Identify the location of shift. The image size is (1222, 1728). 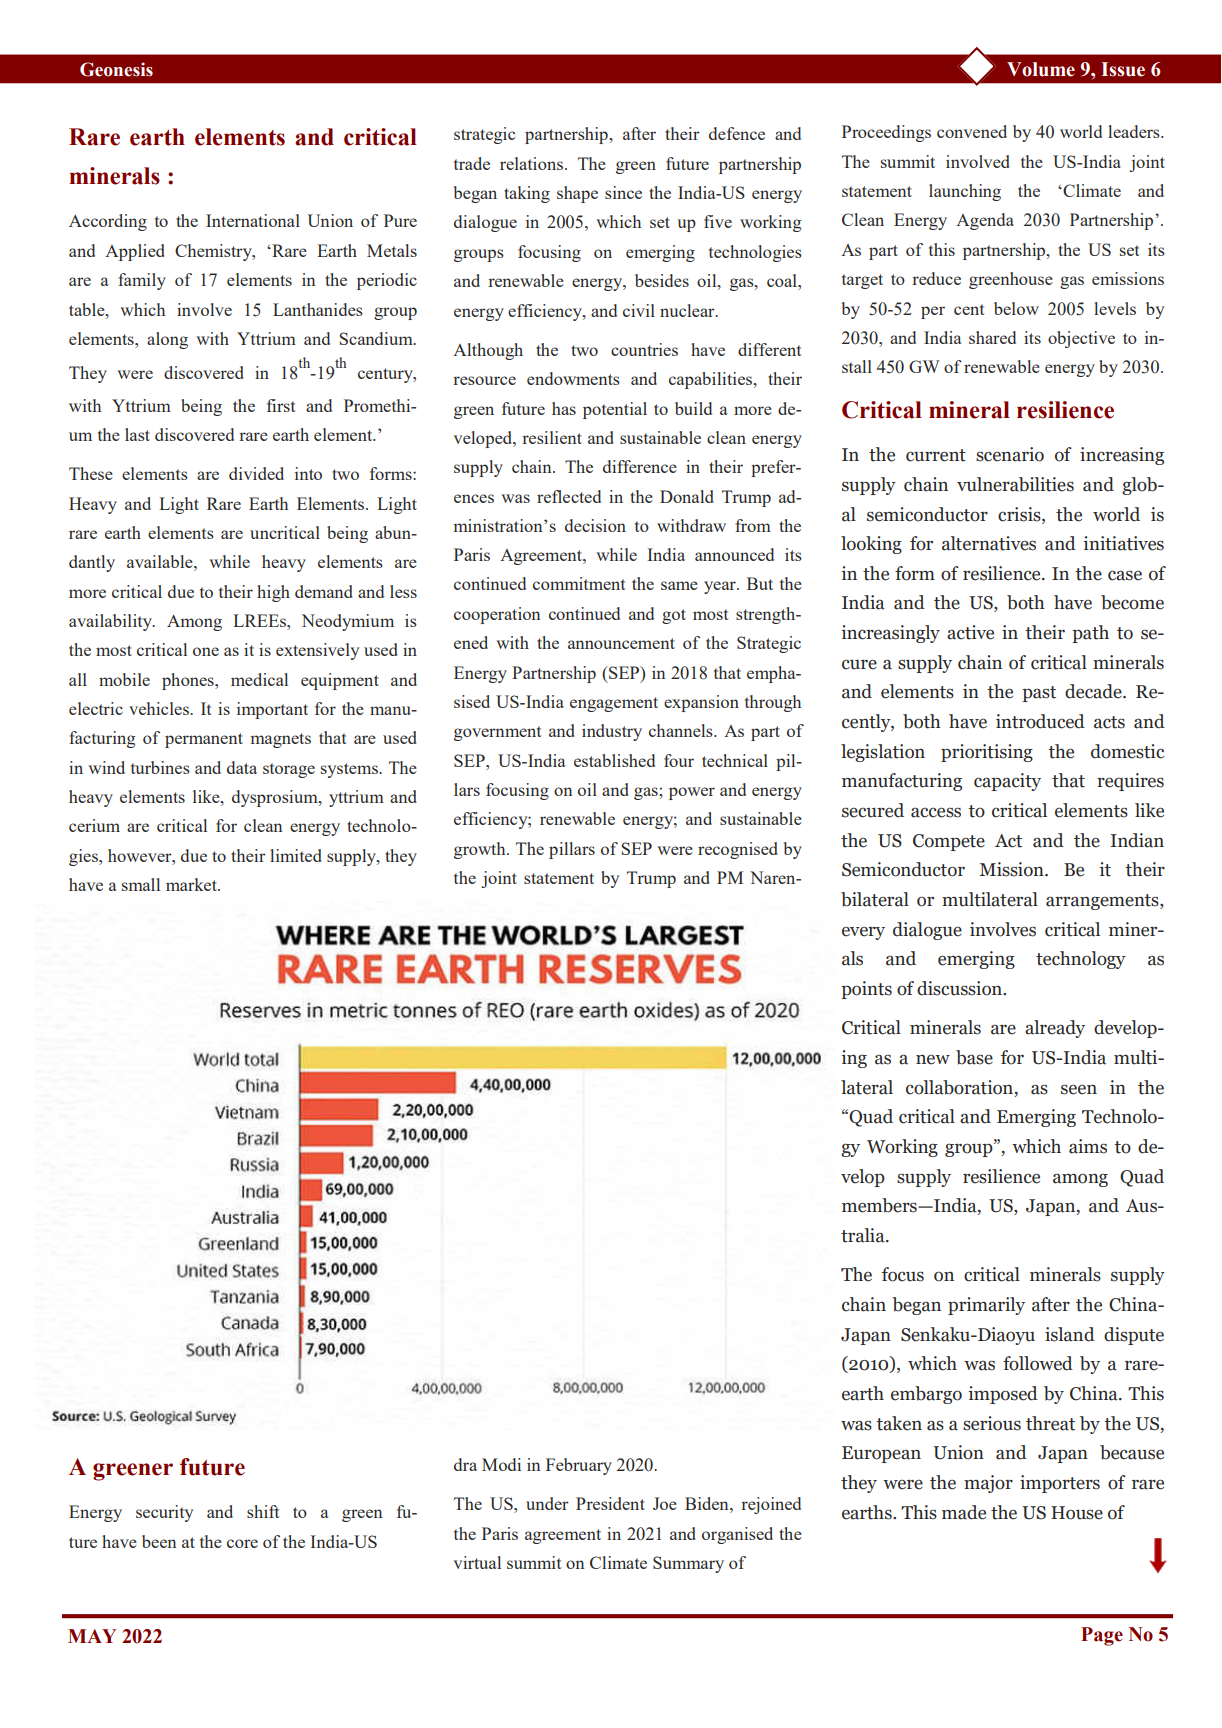
(263, 1511).
